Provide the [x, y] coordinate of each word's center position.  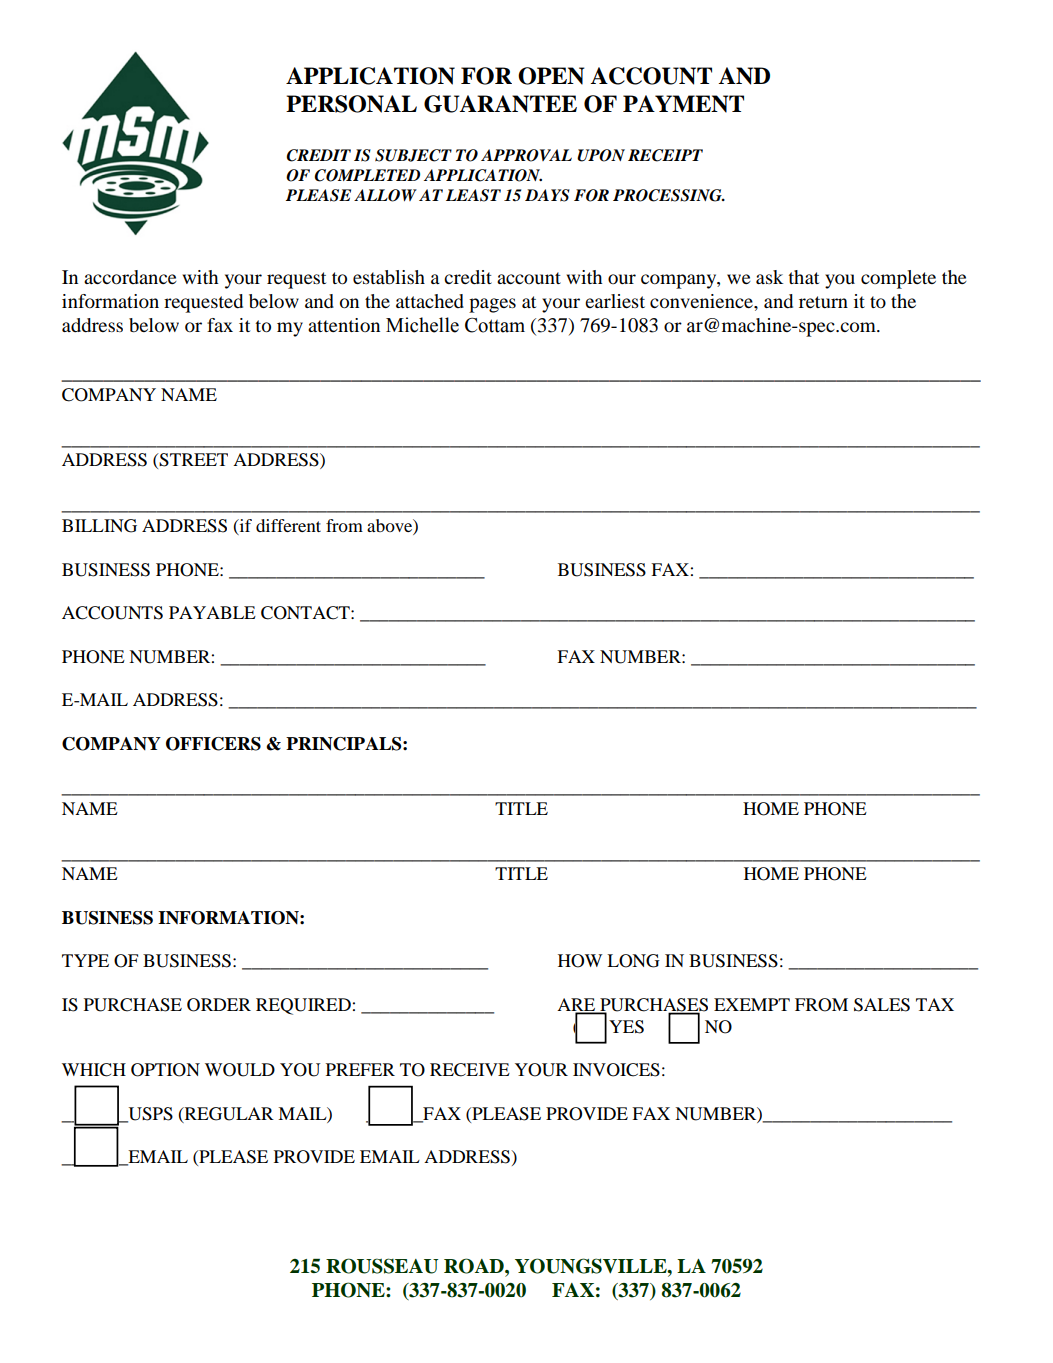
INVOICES [616, 1070]
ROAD [475, 1266]
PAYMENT [683, 104]
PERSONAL [351, 104]
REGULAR [228, 1114]
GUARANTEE [500, 104]
